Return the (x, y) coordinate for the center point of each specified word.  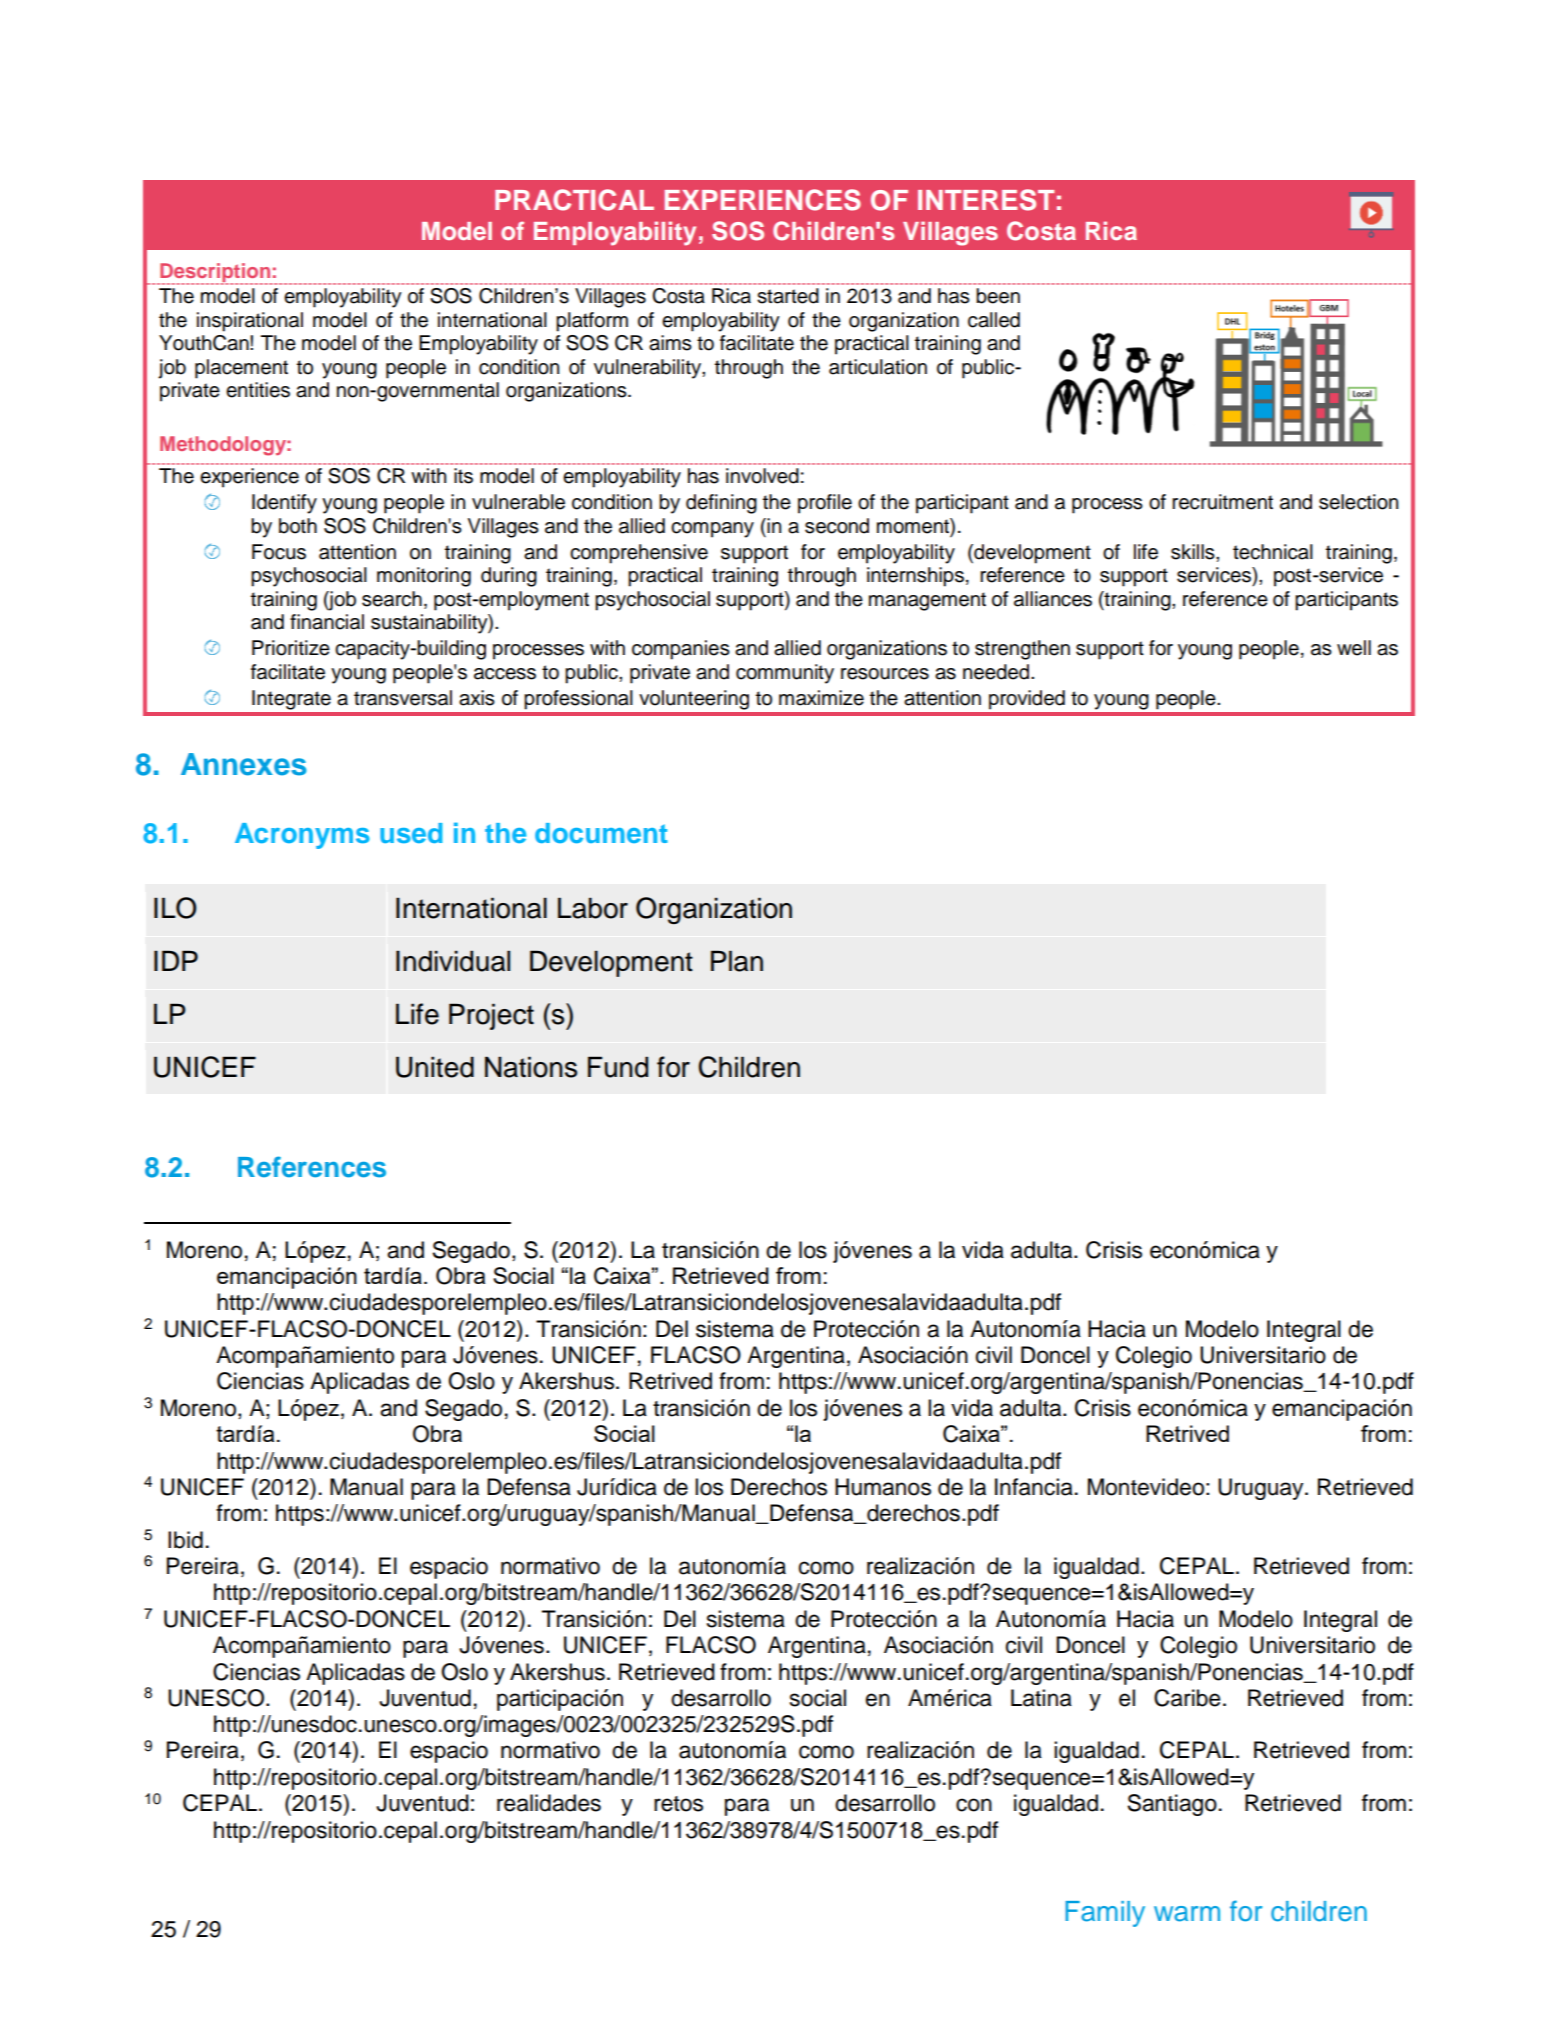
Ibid (185, 1540)
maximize (821, 698)
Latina (1041, 1698)
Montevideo (1146, 1487)
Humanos (883, 1487)
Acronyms (302, 836)
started (788, 296)
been (998, 296)
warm (1187, 1914)
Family (1105, 1914)
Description (215, 274)
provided (1027, 700)
